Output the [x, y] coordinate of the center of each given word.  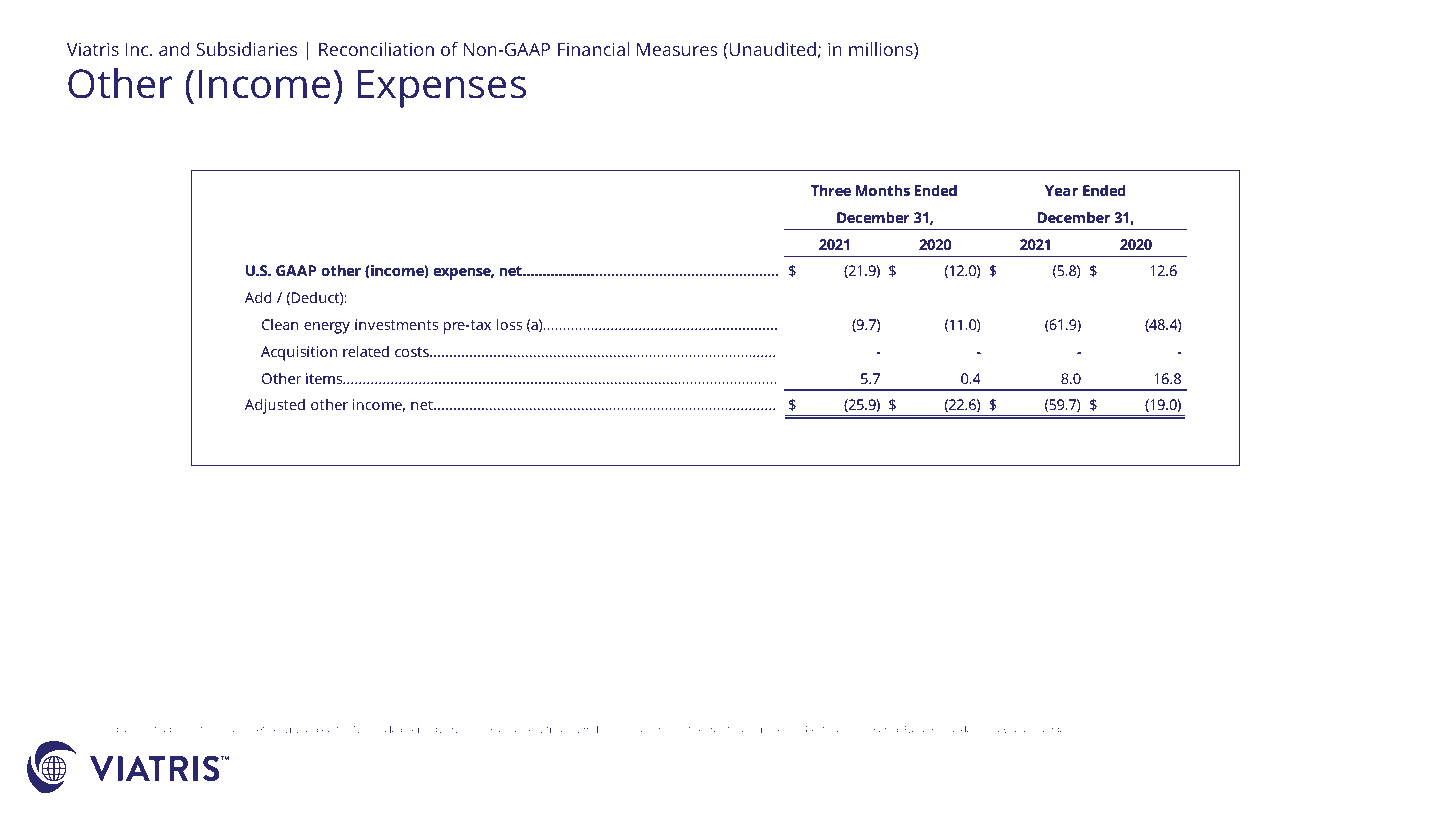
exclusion [232, 729]
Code [960, 729]
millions [882, 50]
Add [258, 297]
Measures [677, 49]
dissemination [663, 773]
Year [1061, 190]
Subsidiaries [247, 49]
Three [831, 190]
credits [720, 729]
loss [509, 324]
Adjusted [275, 406]
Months [883, 190]
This [270, 772]
